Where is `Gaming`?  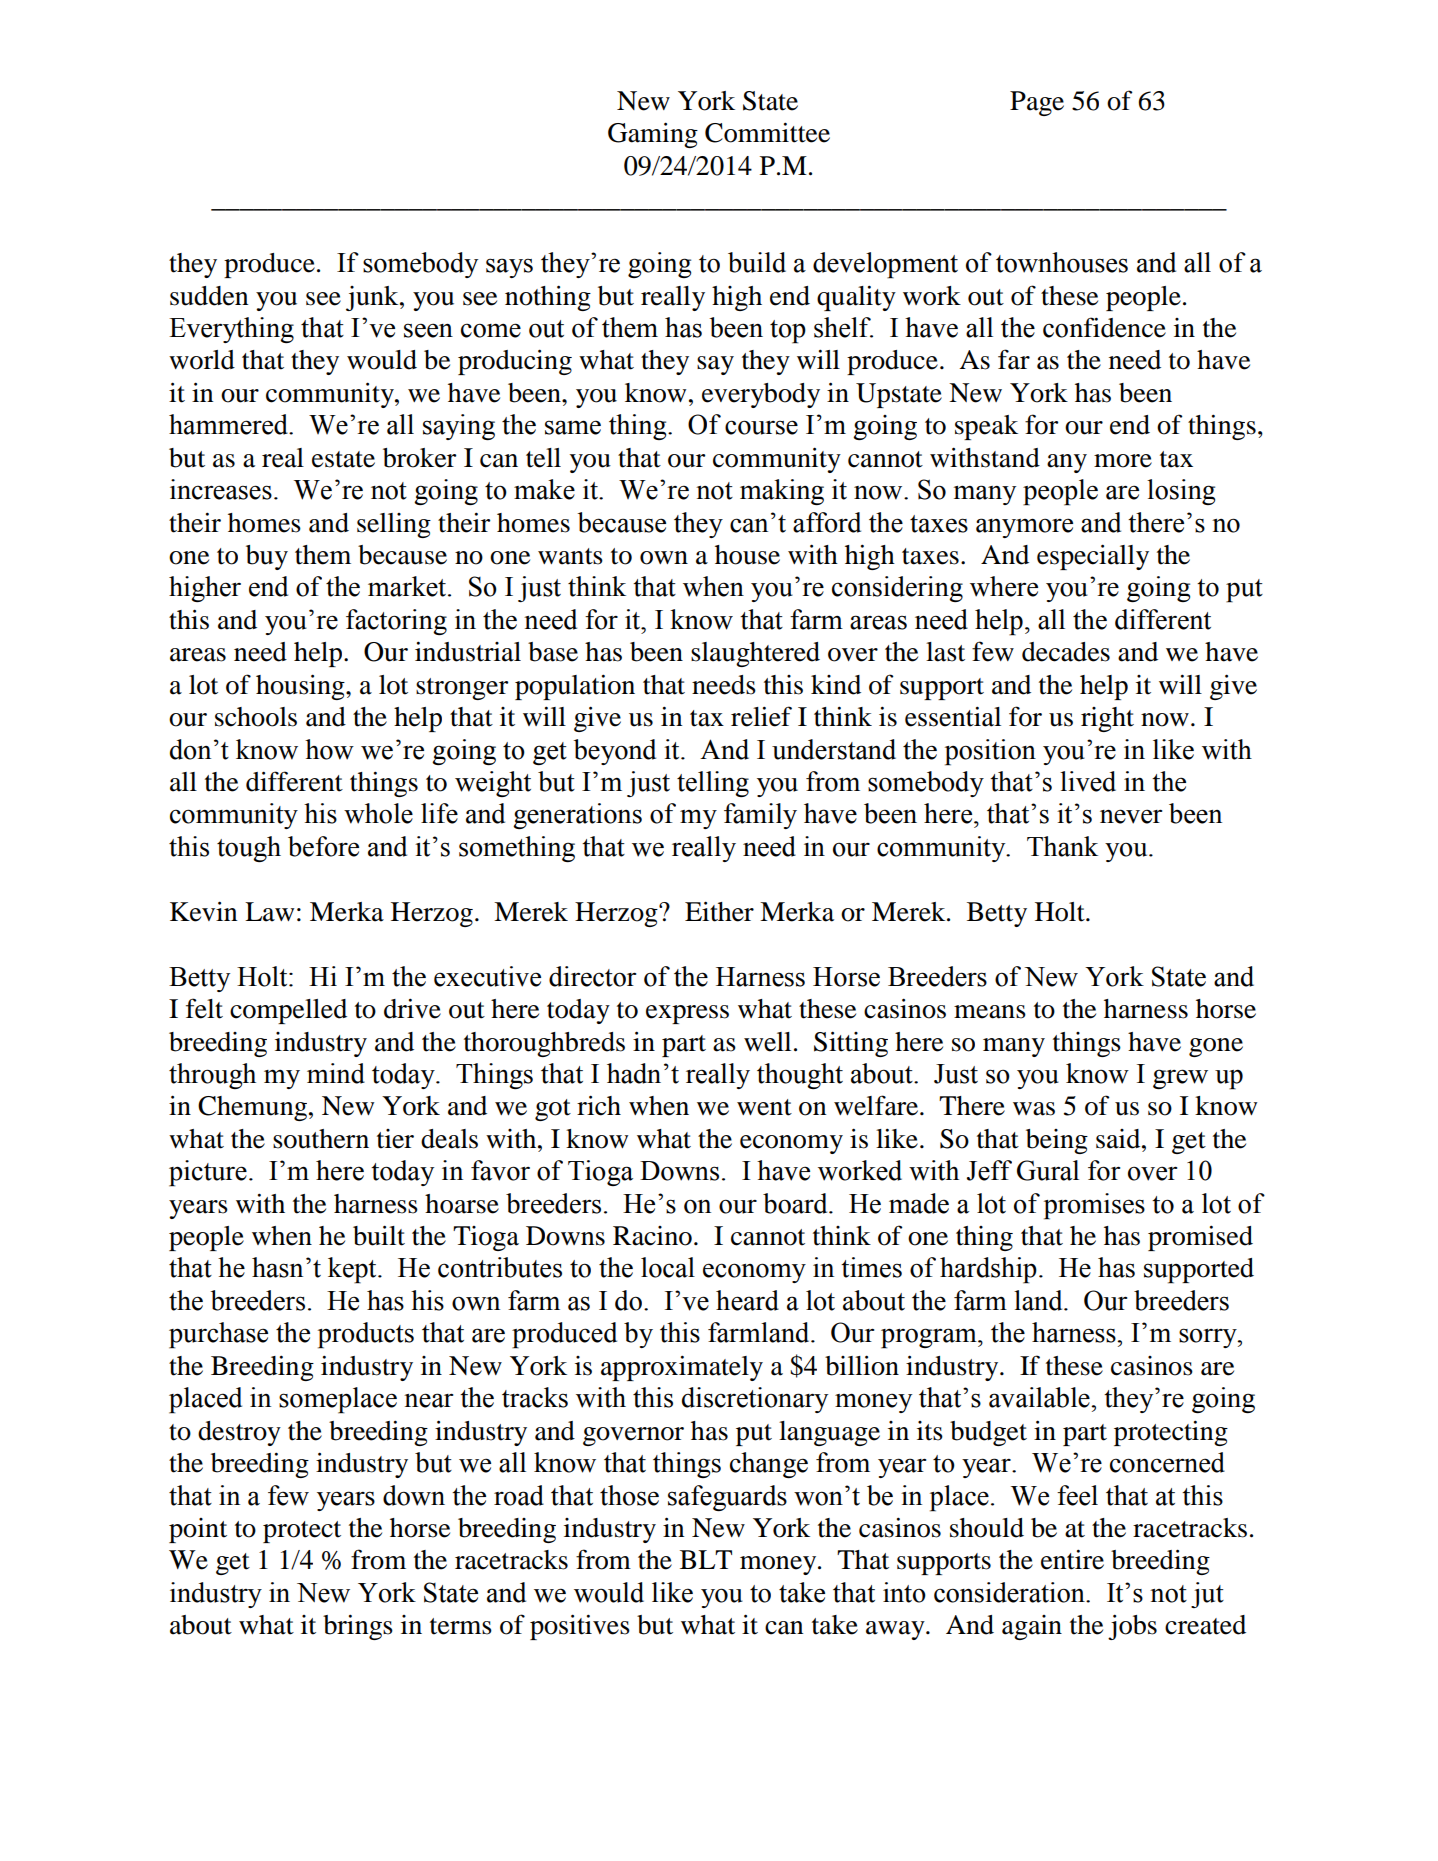
Gaming is located at coordinates (653, 135).
